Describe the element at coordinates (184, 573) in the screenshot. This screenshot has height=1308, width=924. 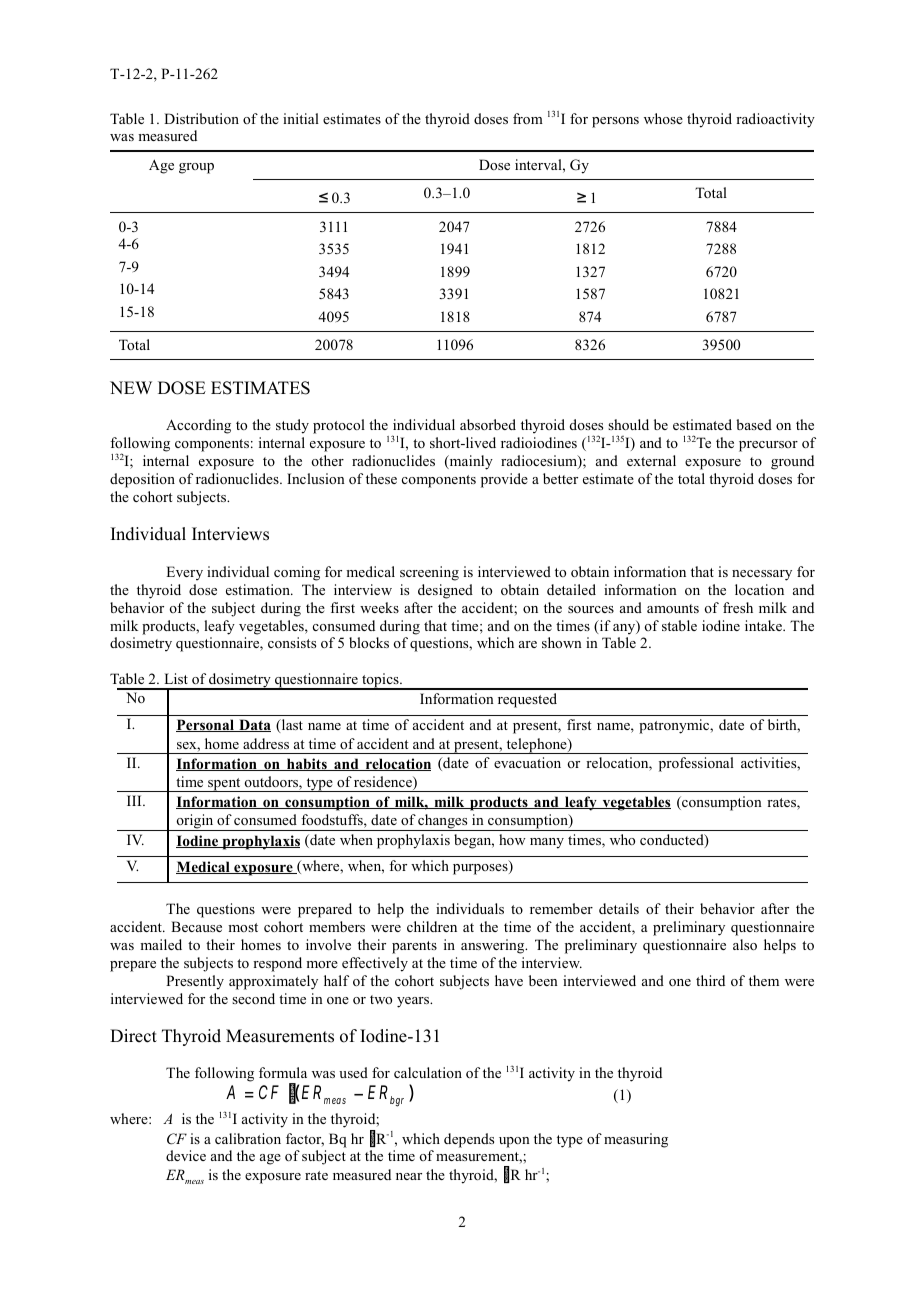
I see `Every` at that location.
